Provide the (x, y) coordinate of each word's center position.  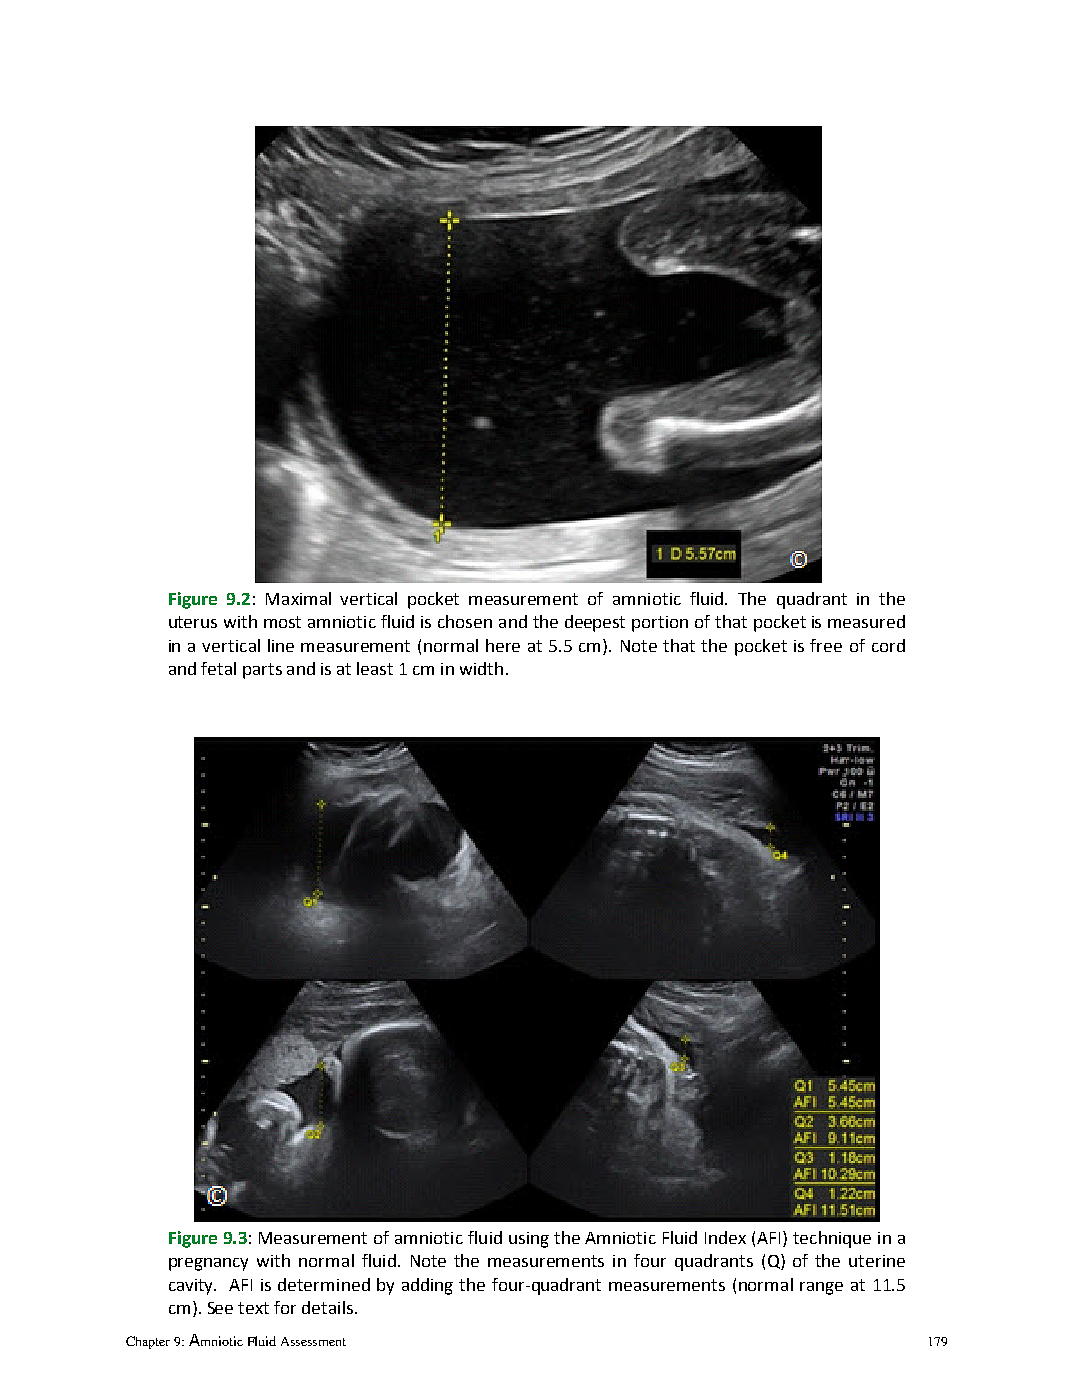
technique (832, 1239)
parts (262, 671)
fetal (218, 668)
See (220, 1308)
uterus (193, 622)
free (826, 645)
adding (427, 1286)
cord (888, 645)
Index (725, 1237)
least (375, 668)
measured (866, 621)
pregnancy (208, 1264)
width (481, 668)
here (503, 645)
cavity (192, 1287)
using (529, 1240)
